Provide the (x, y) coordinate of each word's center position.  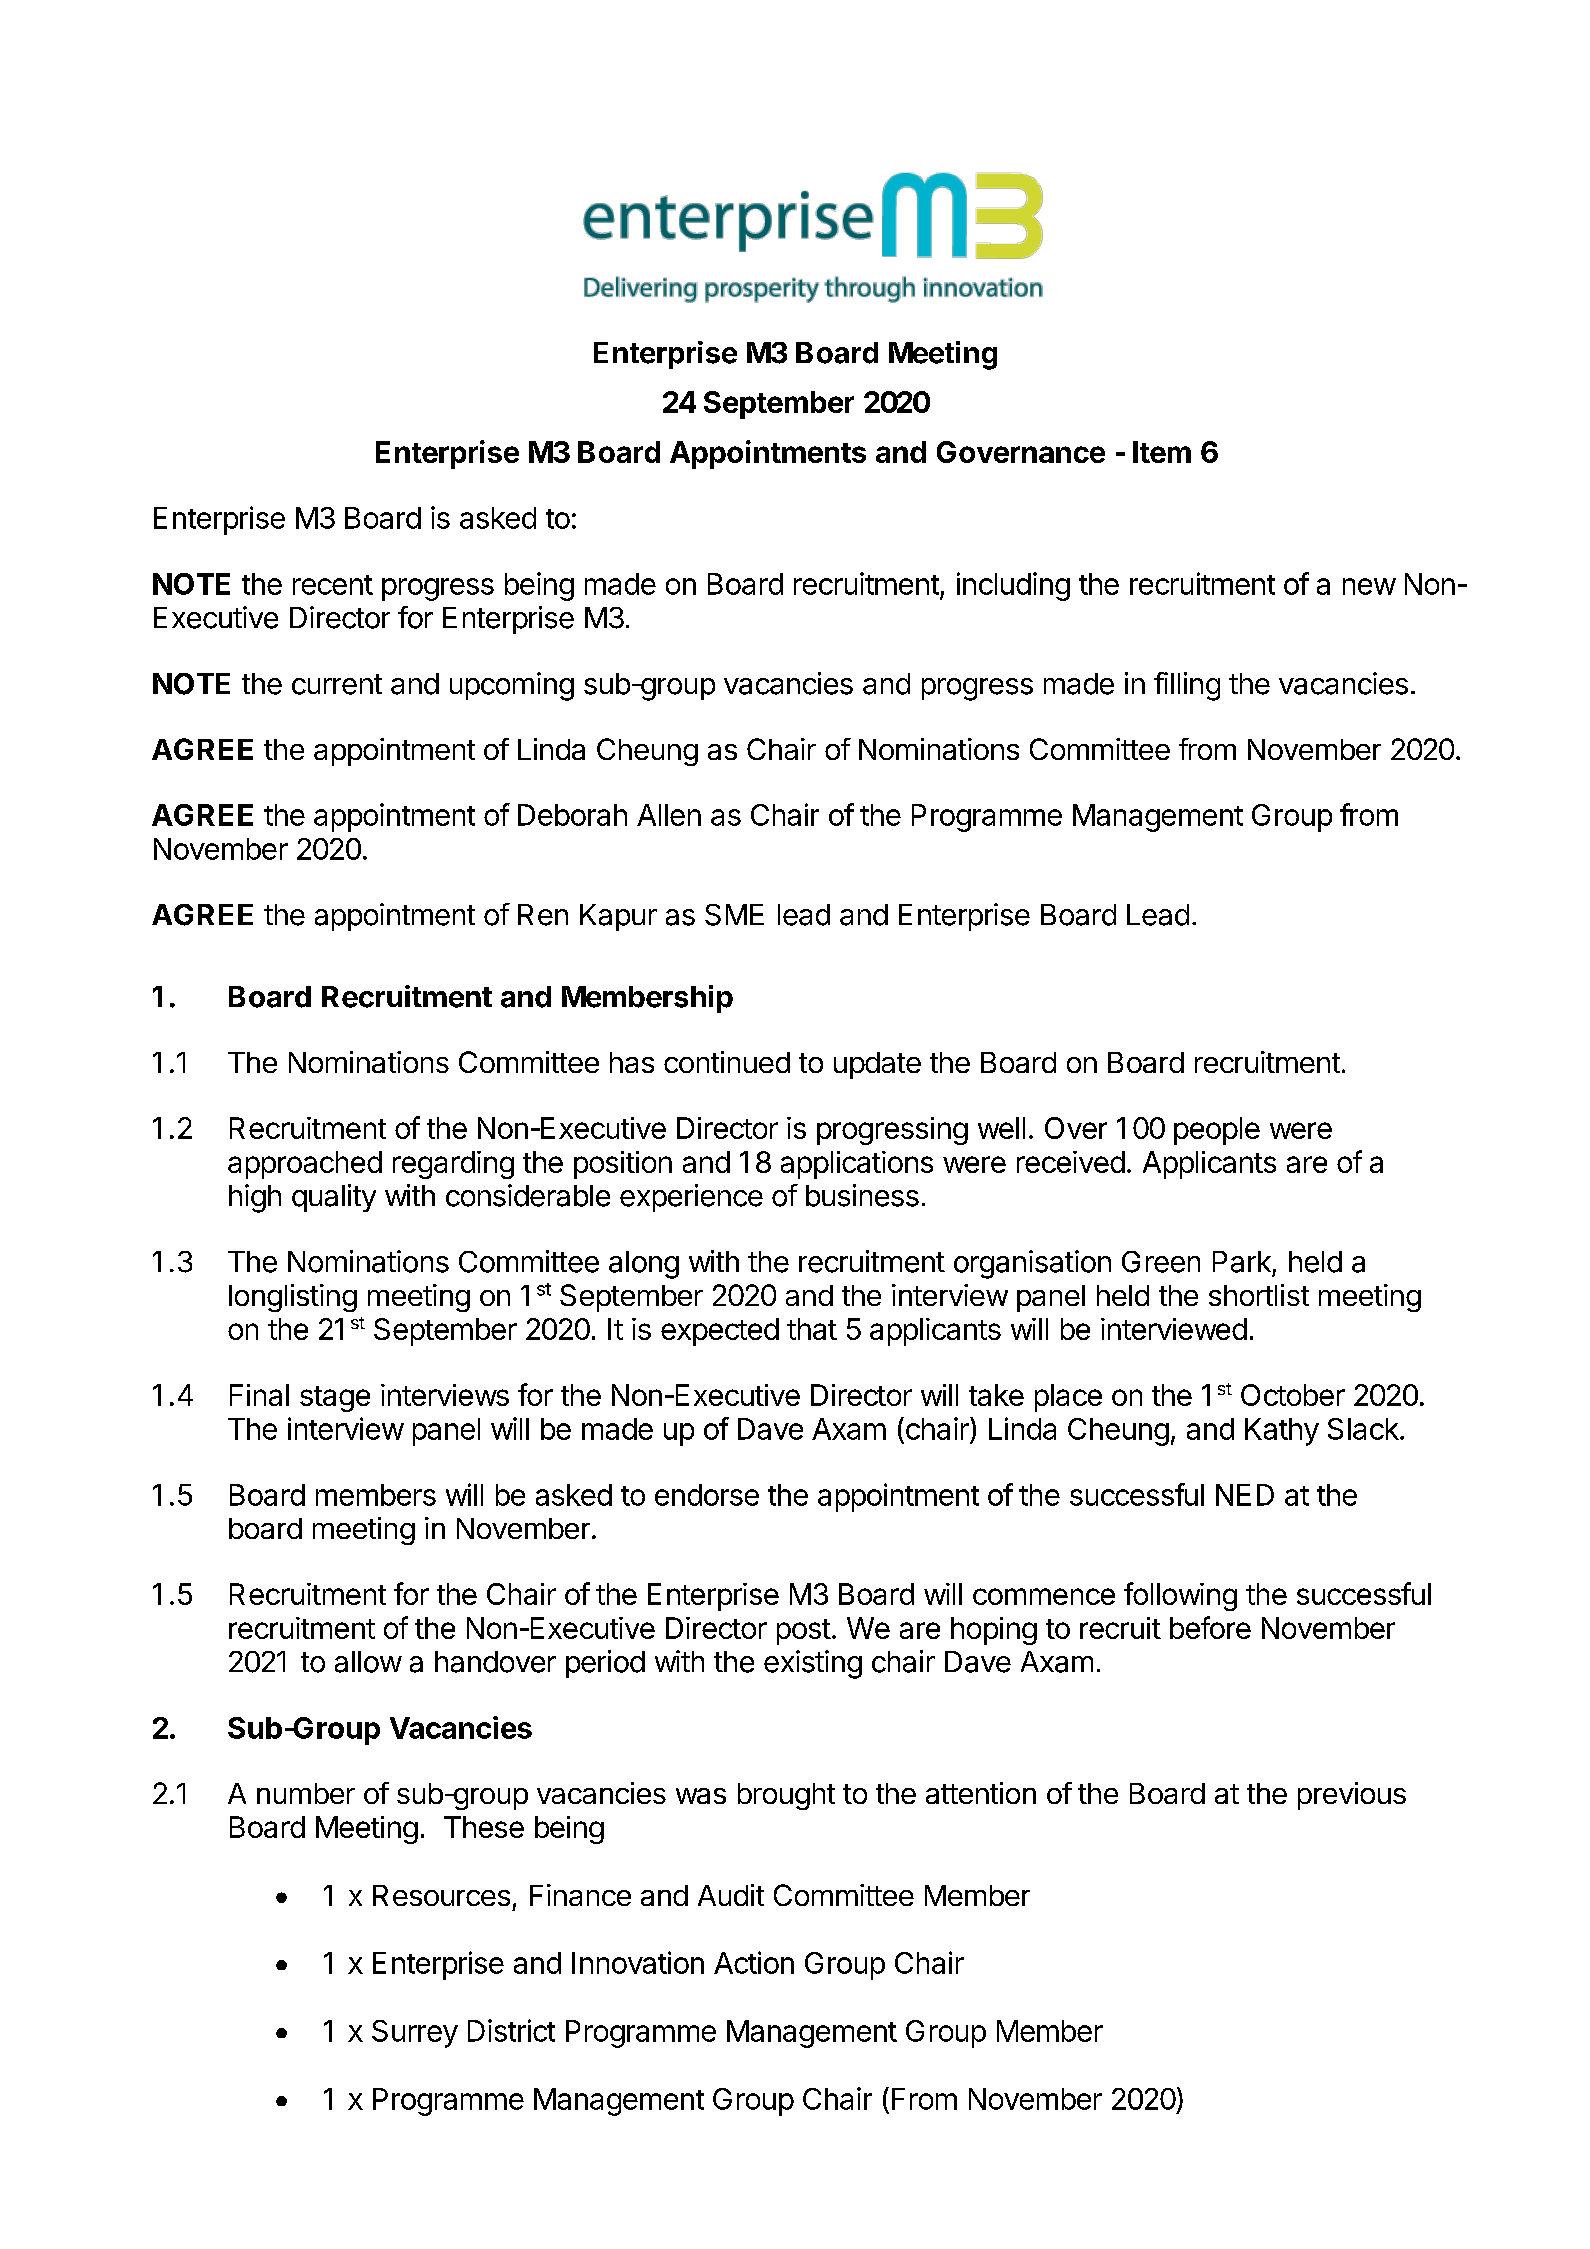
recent (333, 585)
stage (335, 1399)
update (877, 1065)
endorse (707, 1495)
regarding (453, 1165)
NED (1245, 1495)
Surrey (415, 2034)
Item (1162, 452)
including (1013, 586)
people (1217, 1131)
